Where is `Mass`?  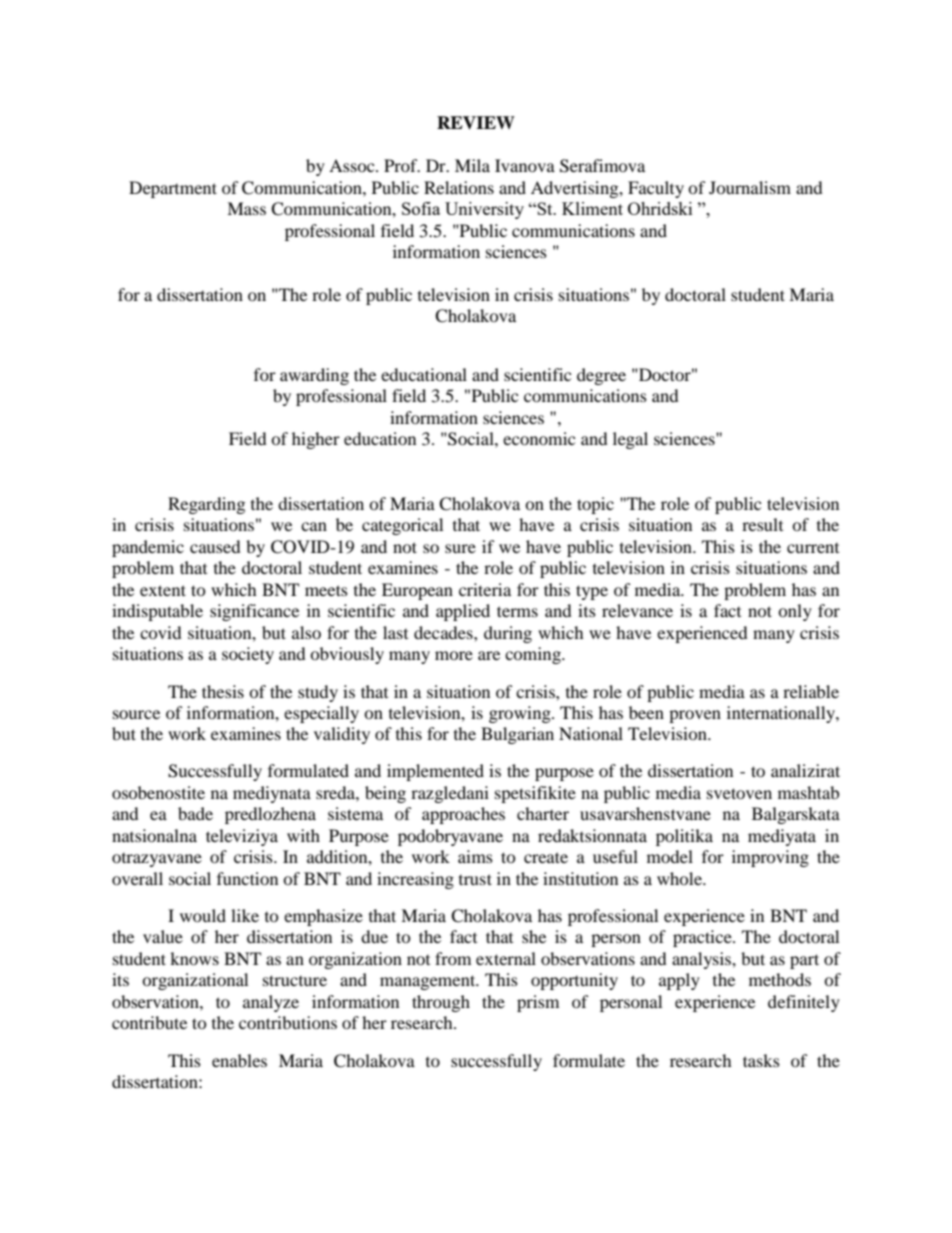 Mass is located at coordinates (246, 208).
